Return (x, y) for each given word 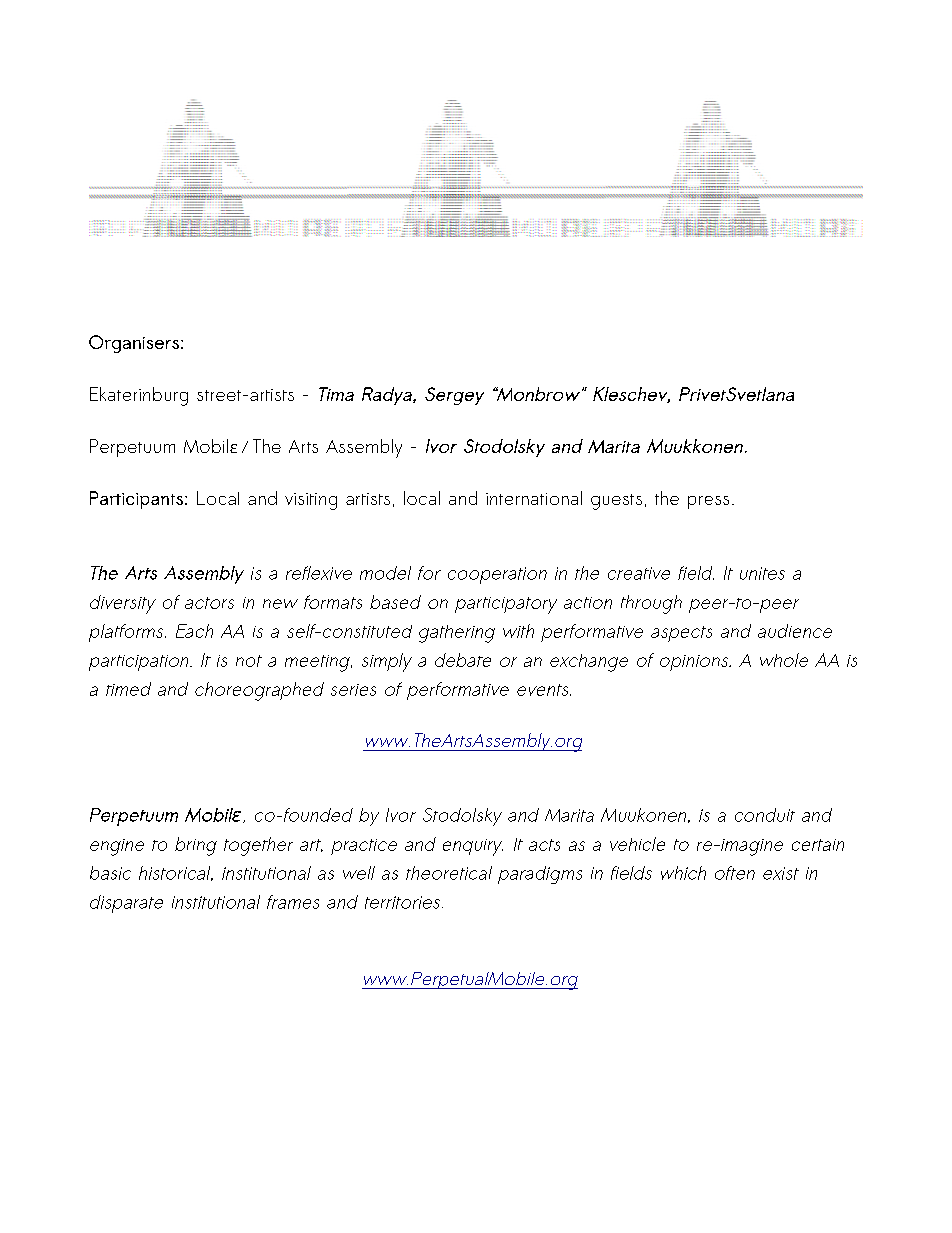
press (708, 502)
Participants (136, 500)
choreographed (259, 691)
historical (176, 873)
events (544, 690)
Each (194, 631)
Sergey (454, 396)
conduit (765, 815)
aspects (681, 634)
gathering (457, 634)
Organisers (134, 344)
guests (616, 502)
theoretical (449, 873)
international (534, 498)
